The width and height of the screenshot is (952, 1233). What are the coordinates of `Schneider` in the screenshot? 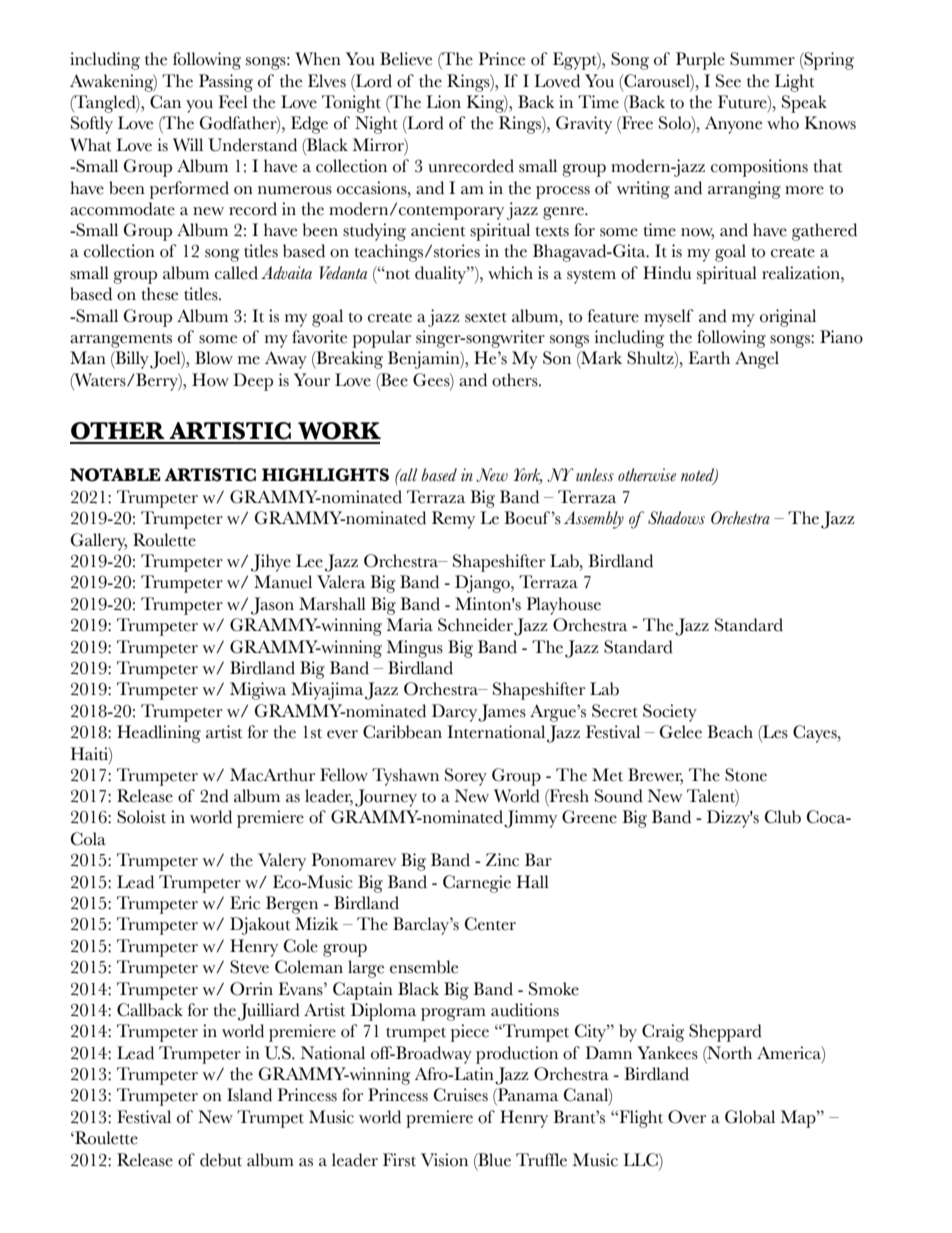 It's located at (475, 625).
